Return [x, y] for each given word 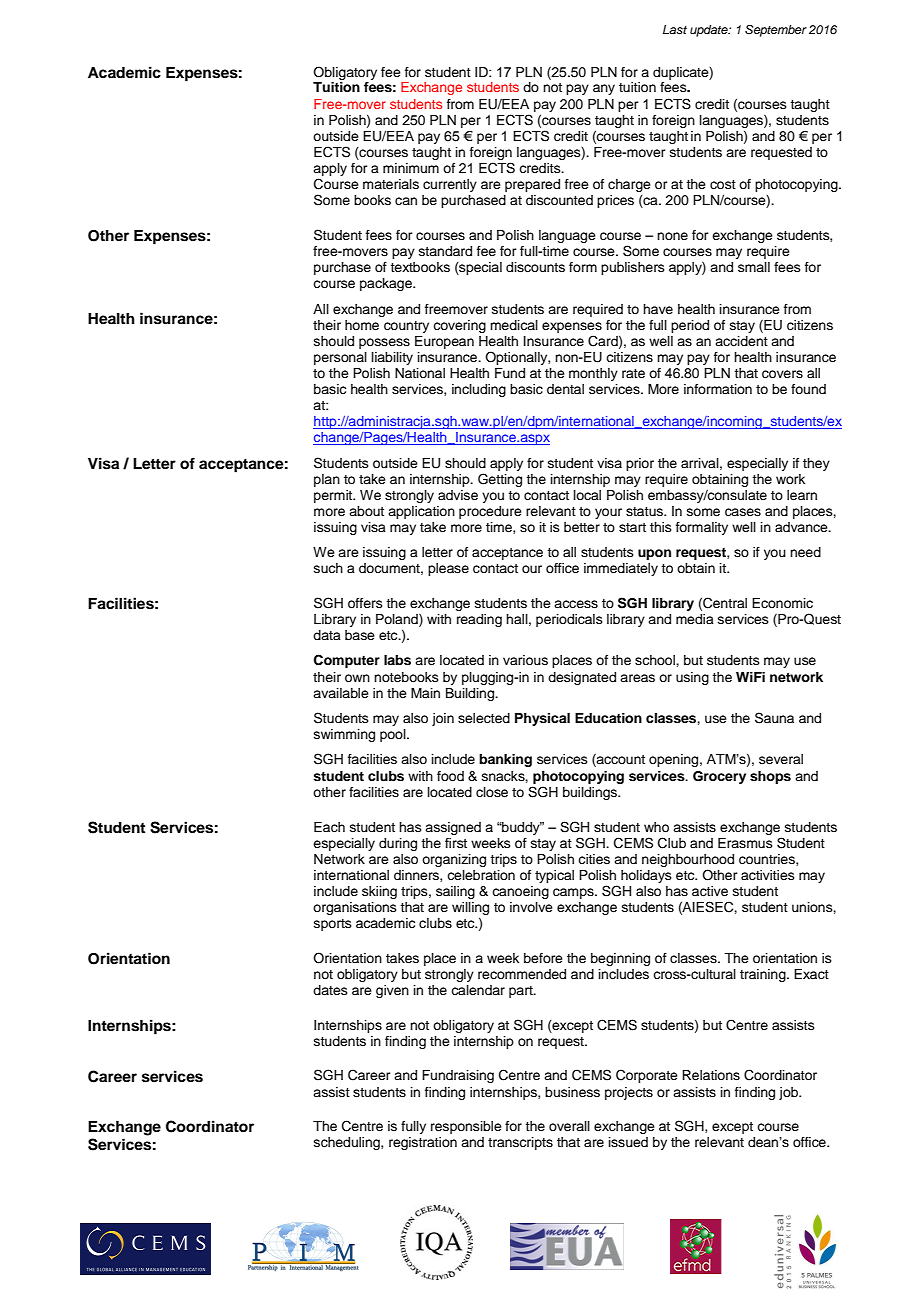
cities [594, 859]
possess [384, 343]
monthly [593, 374]
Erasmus [745, 843]
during [398, 844]
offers [365, 603]
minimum [411, 168]
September [776, 31]
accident [741, 341]
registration [423, 1143]
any [604, 89]
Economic [782, 603]
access [576, 604]
